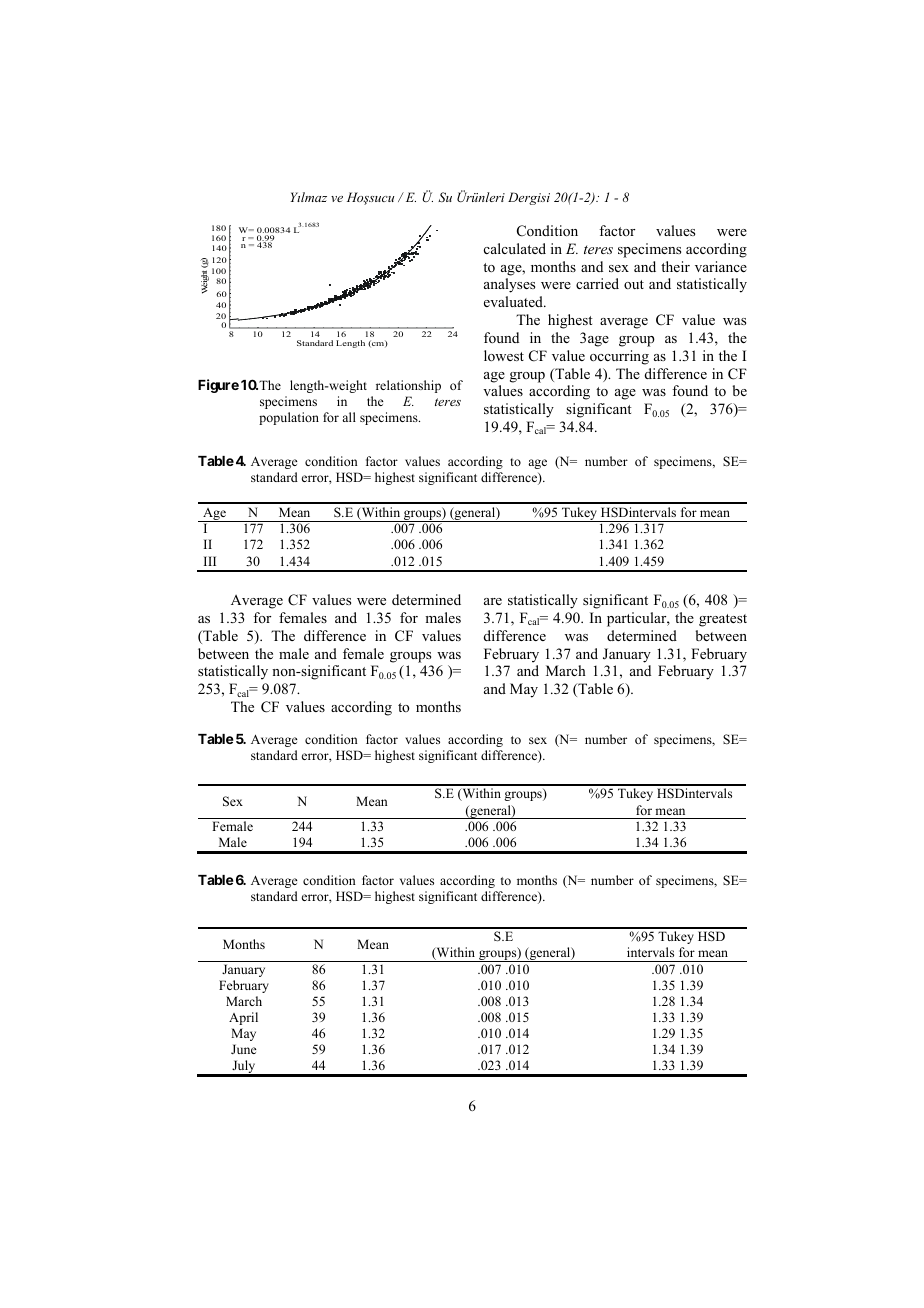 This screenshot has width=924, height=1308. What do you see at coordinates (244, 1049) in the screenshot?
I see `June` at bounding box center [244, 1049].
